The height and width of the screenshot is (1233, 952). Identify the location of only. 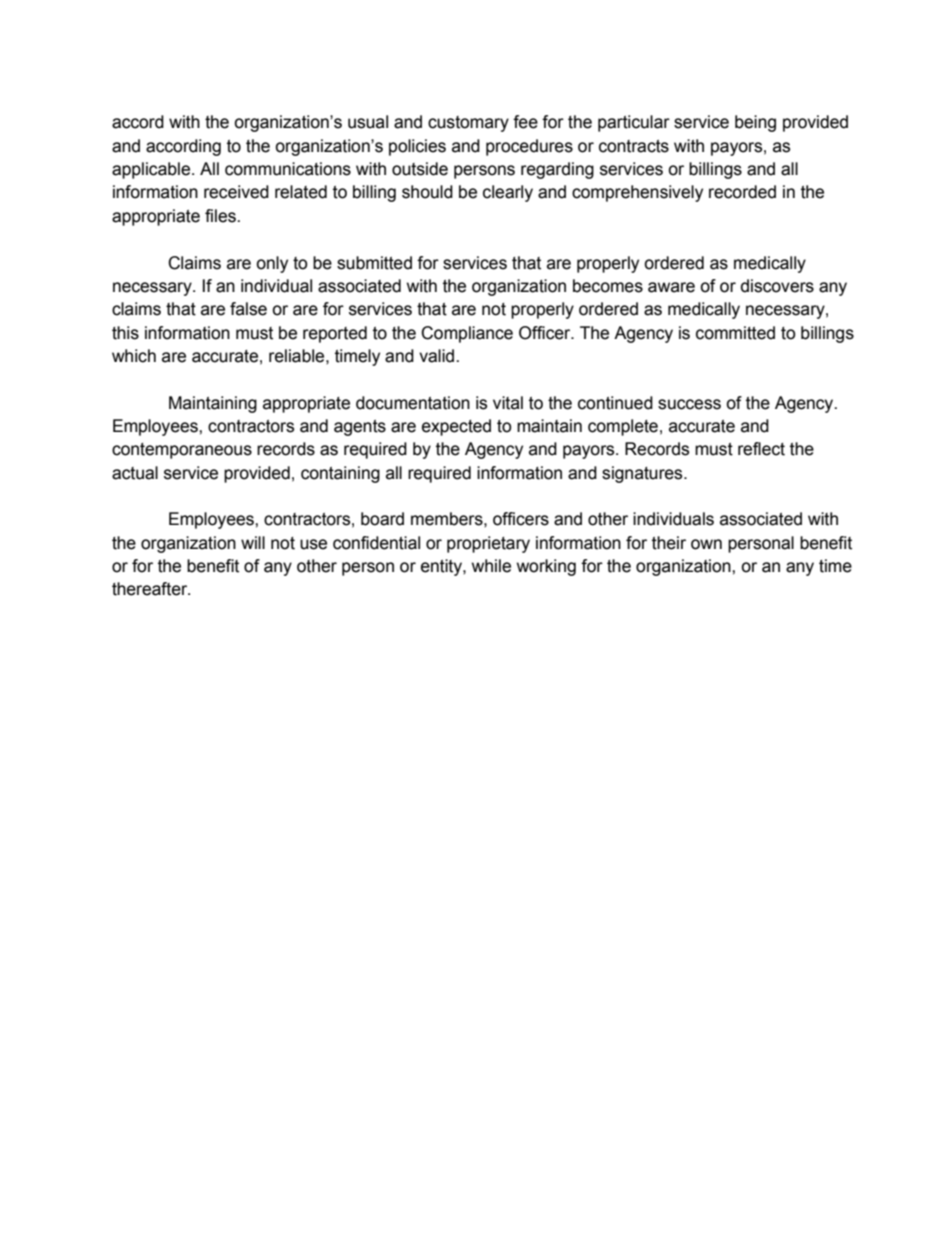
(272, 264).
